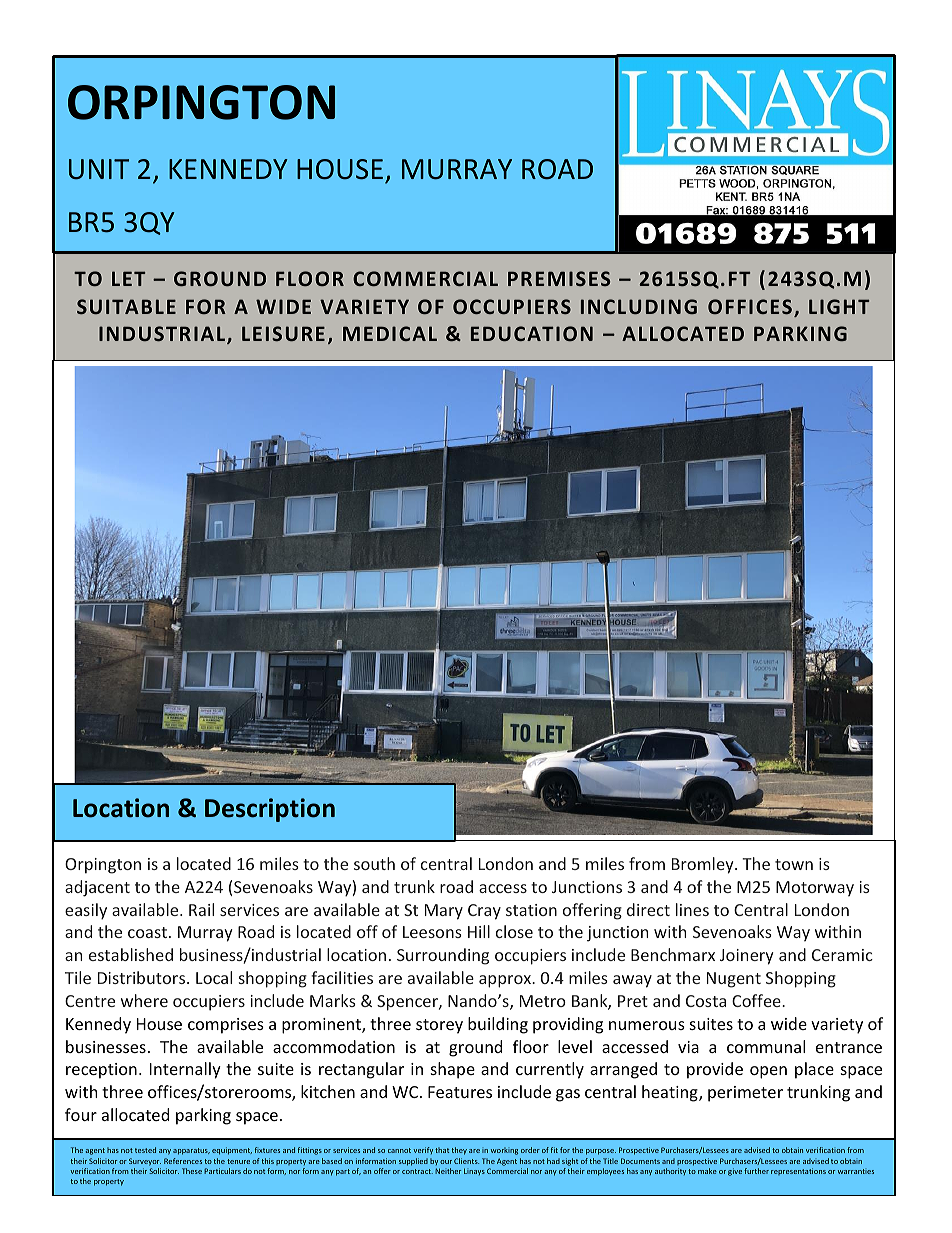 This page has width=952, height=1233. I want to click on LEISURE, so click(283, 333).
